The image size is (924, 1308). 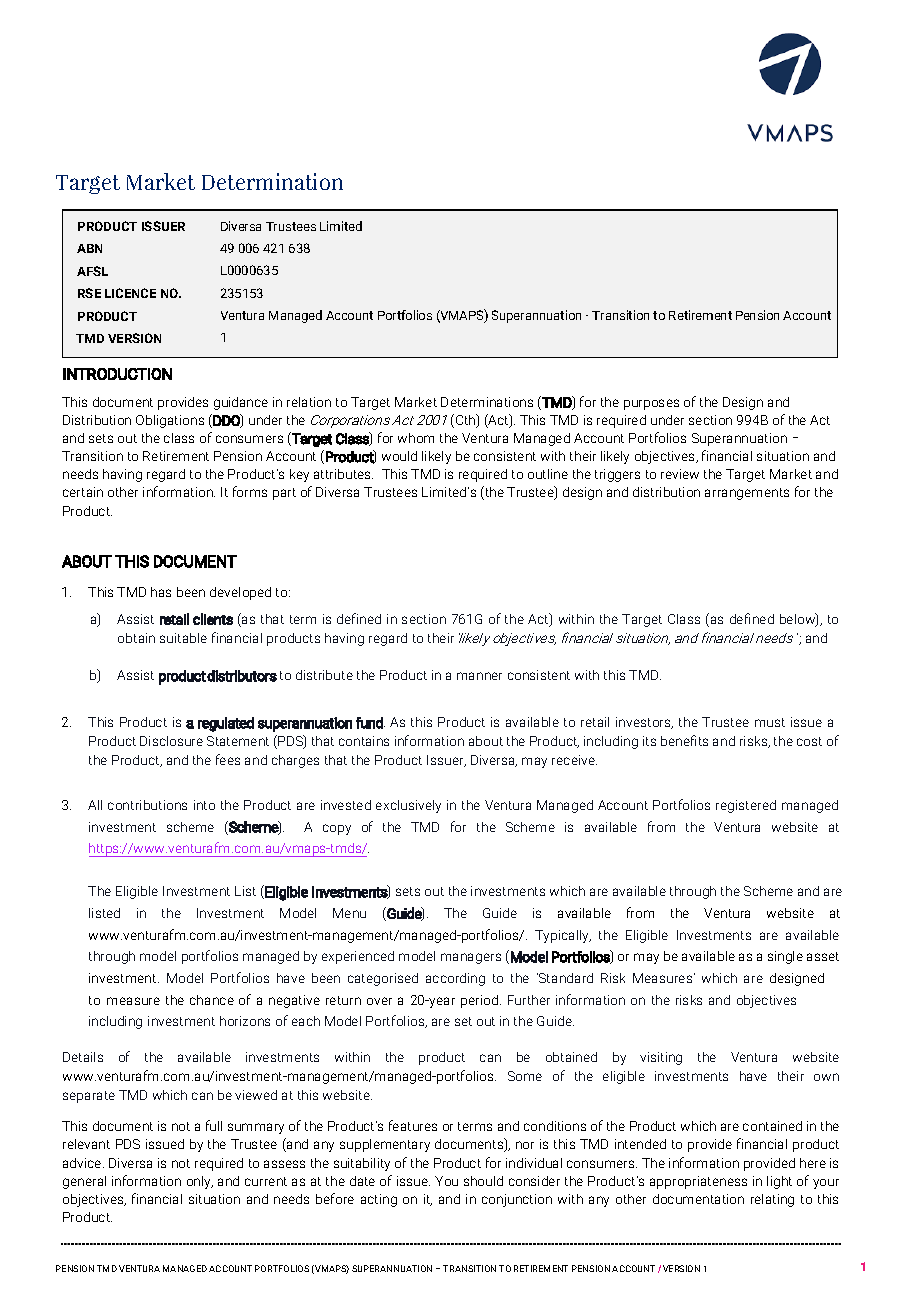 I want to click on relation, so click(x=309, y=402).
